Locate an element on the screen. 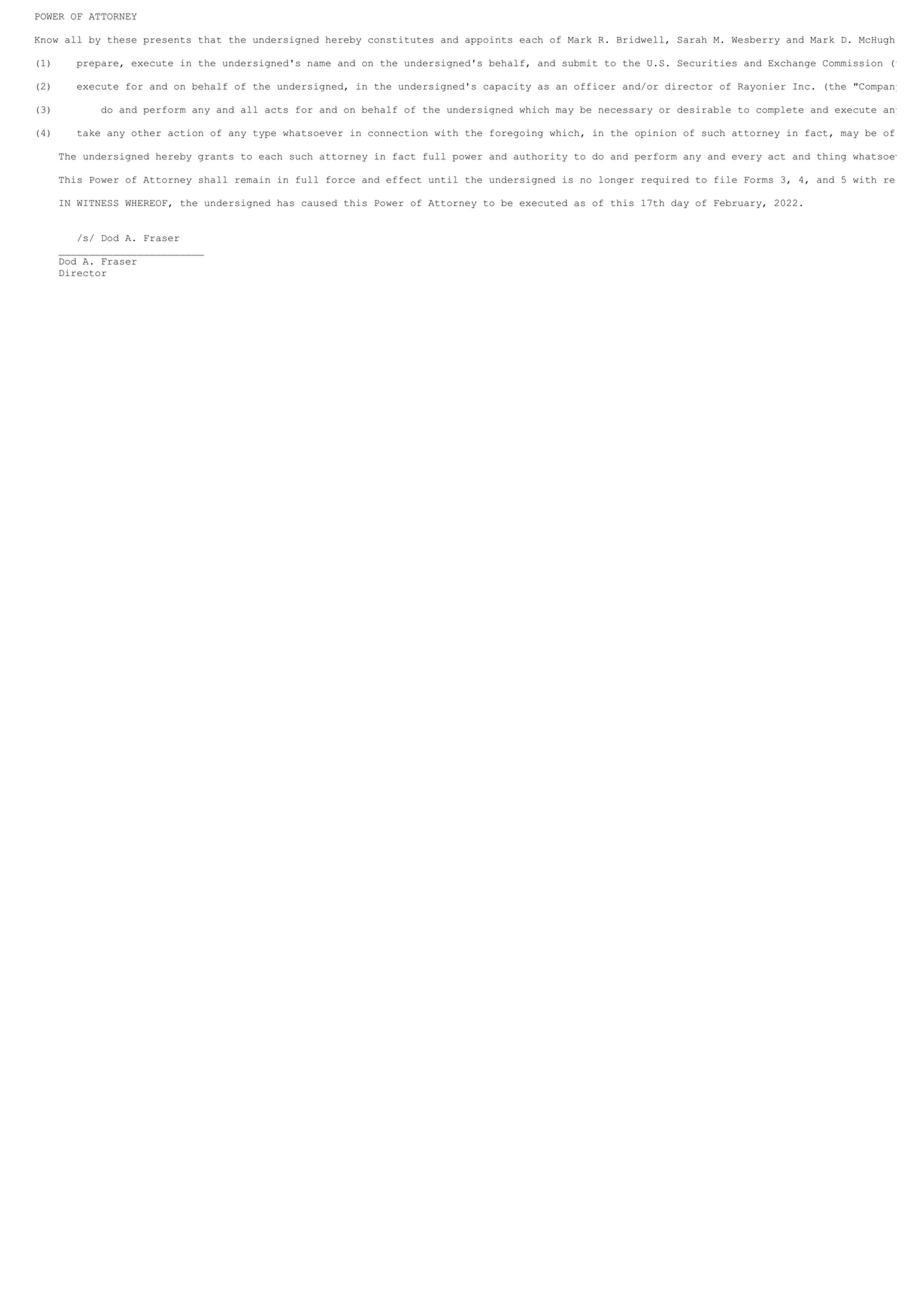  complete is located at coordinates (780, 110).
